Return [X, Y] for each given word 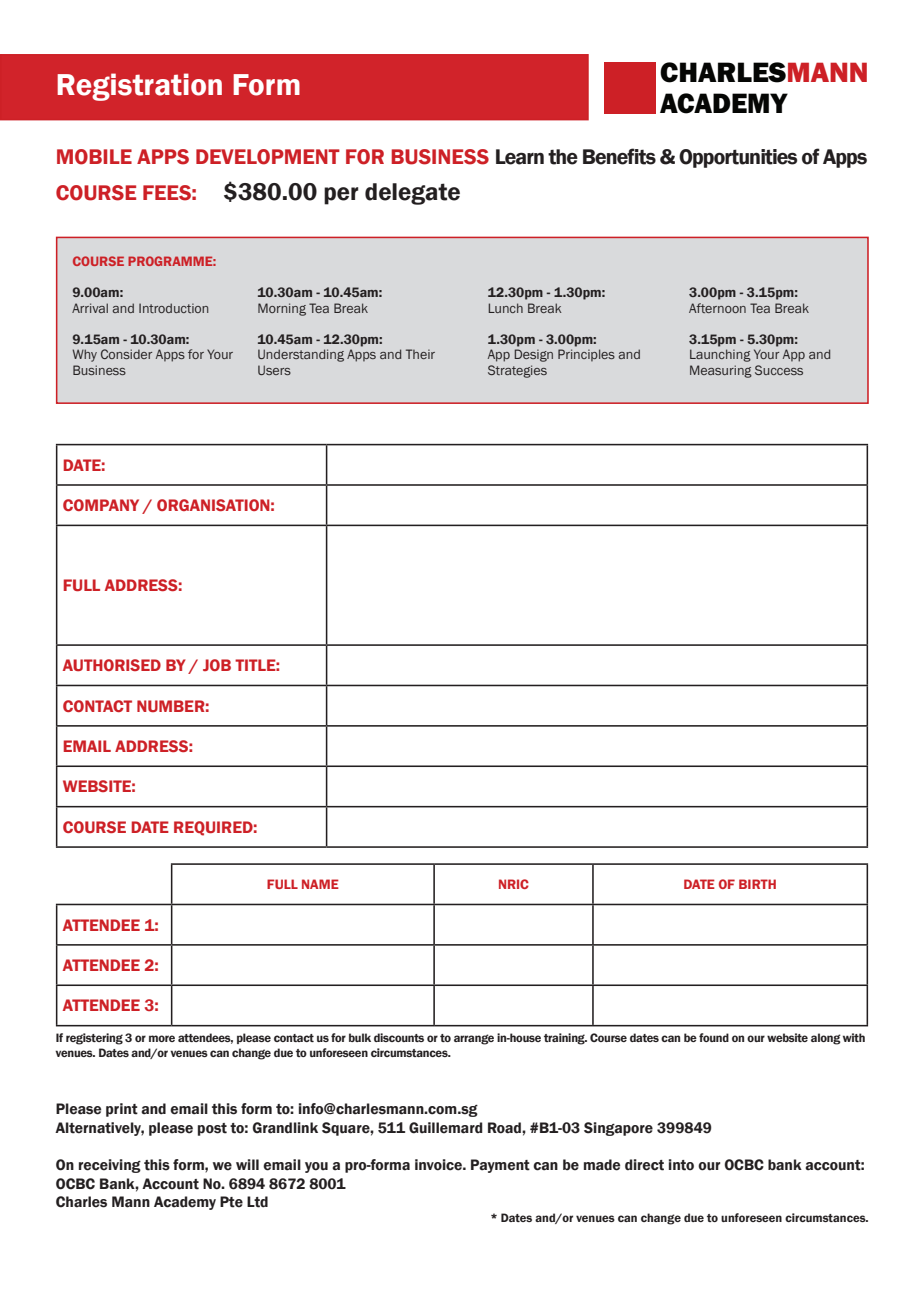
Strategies [517, 371]
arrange [474, 1039]
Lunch [505, 308]
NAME [320, 884]
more [162, 1038]
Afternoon [717, 308]
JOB [217, 665]
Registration [139, 87]
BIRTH [757, 884]
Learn [520, 157]
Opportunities [738, 158]
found [714, 1037]
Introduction [174, 308]
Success [779, 370]
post [212, 1129]
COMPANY [101, 505]
